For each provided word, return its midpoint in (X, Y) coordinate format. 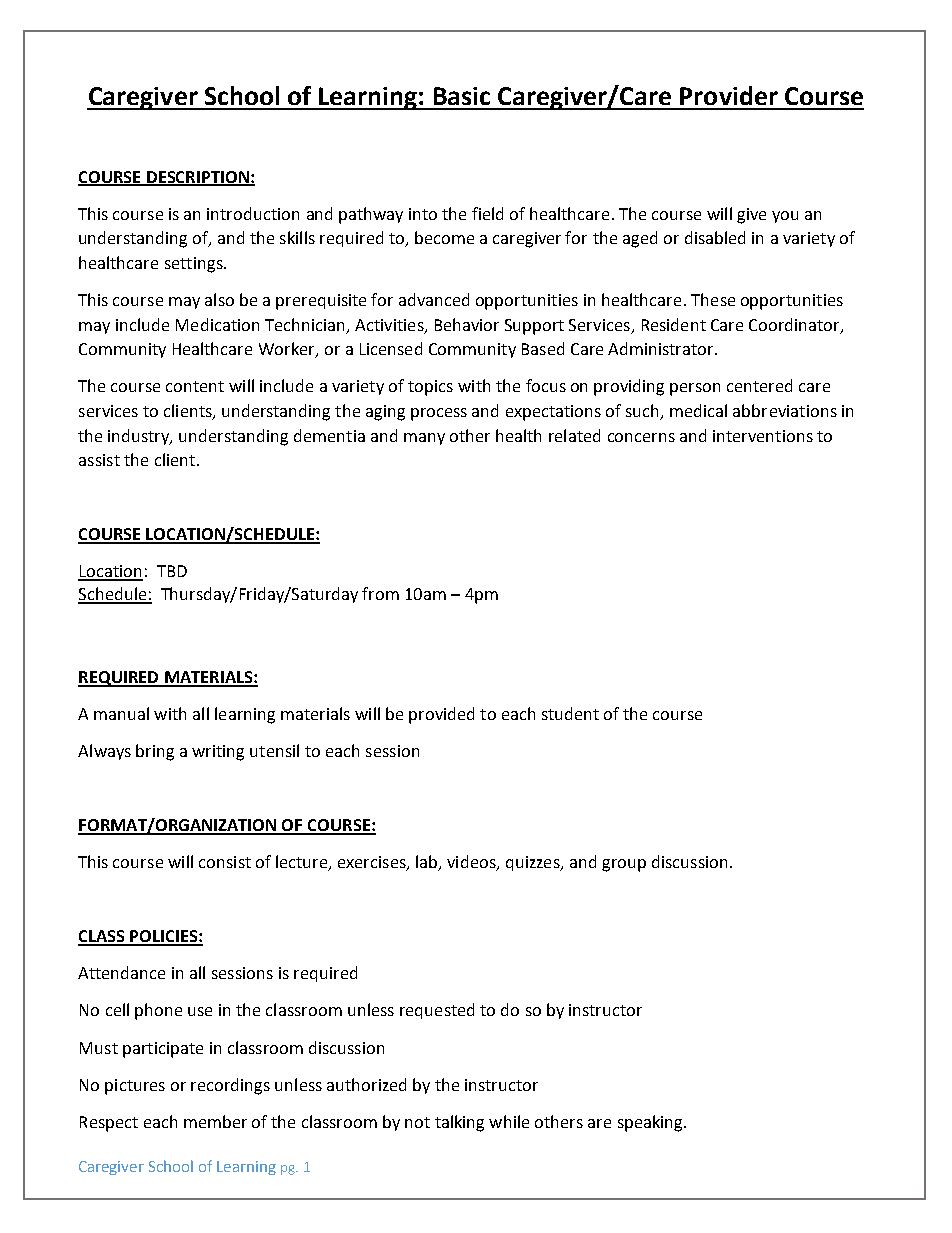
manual (121, 713)
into (423, 214)
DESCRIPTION (198, 178)
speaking (651, 1123)
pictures (135, 1087)
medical (698, 410)
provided (441, 715)
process (439, 414)
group (624, 865)
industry (140, 437)
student (570, 713)
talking (459, 1123)
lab (428, 863)
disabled (715, 237)
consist (225, 862)
